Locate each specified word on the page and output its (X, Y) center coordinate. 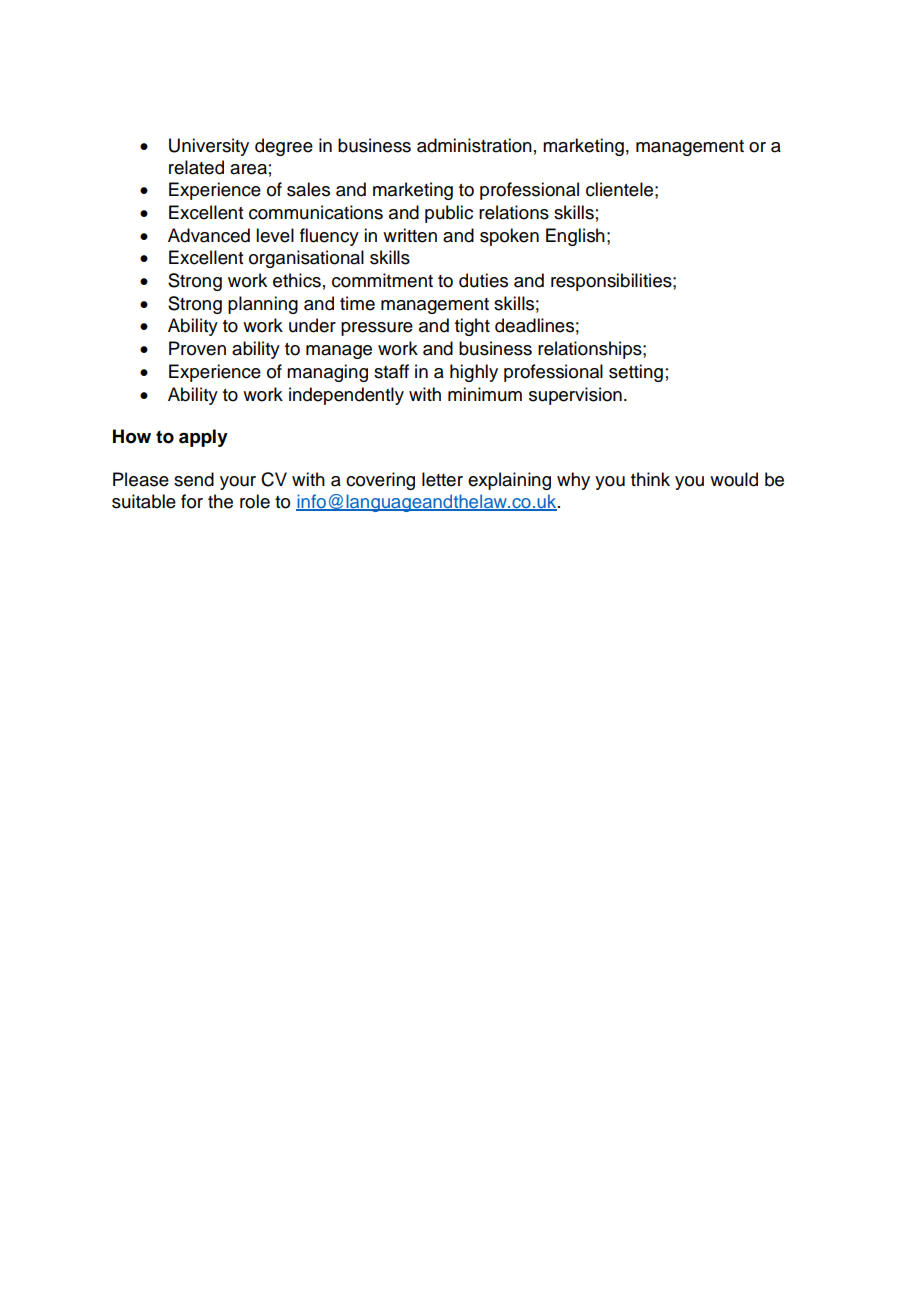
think (650, 479)
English (575, 237)
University (209, 147)
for (192, 501)
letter (442, 479)
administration (474, 145)
